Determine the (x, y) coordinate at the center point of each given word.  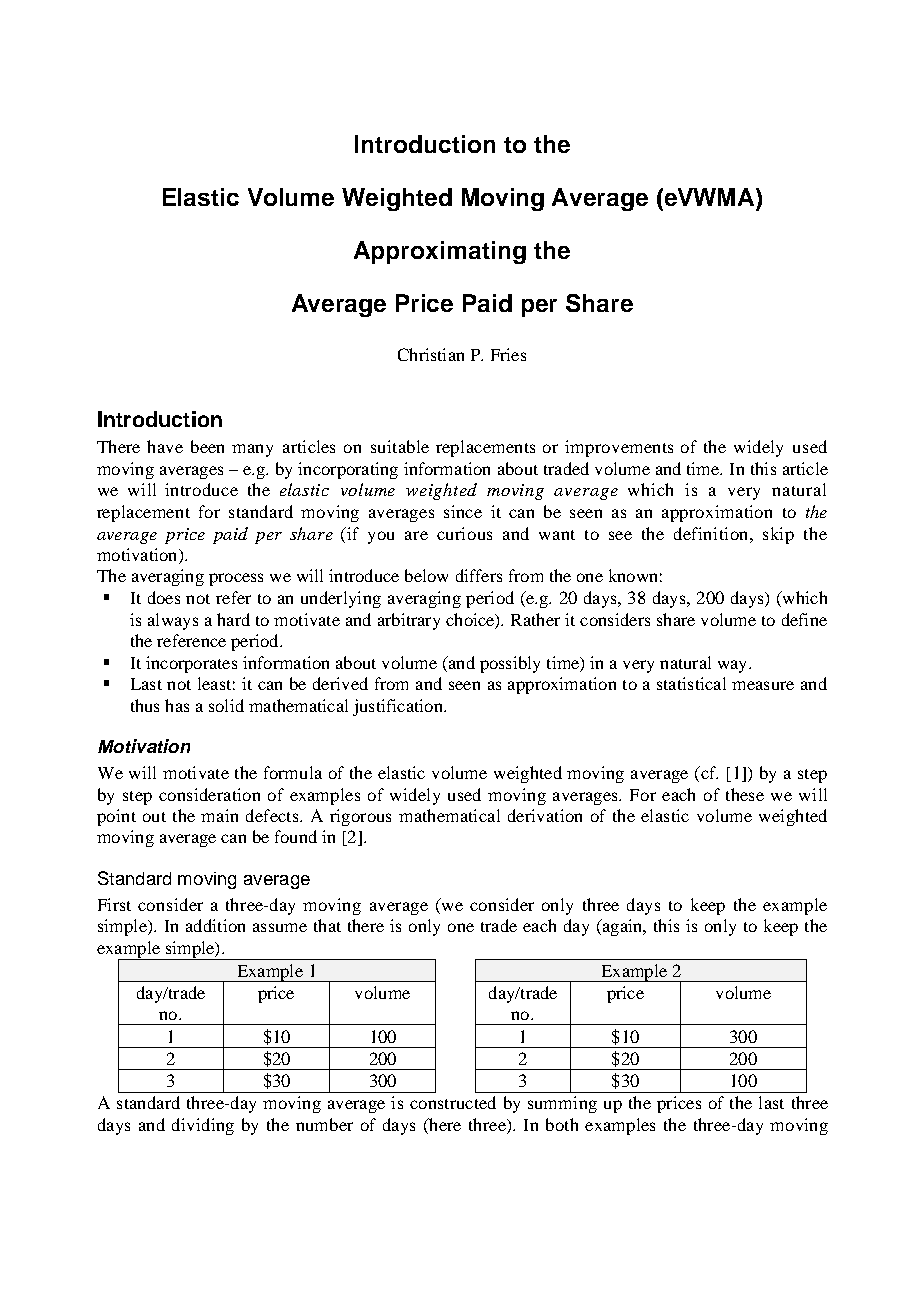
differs (479, 575)
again (622, 927)
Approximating (440, 252)
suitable (400, 446)
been (207, 446)
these (745, 794)
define (804, 619)
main (219, 815)
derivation (545, 815)
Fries (508, 354)
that (327, 925)
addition (215, 925)
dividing (203, 1126)
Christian (431, 354)
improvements (619, 448)
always (173, 621)
